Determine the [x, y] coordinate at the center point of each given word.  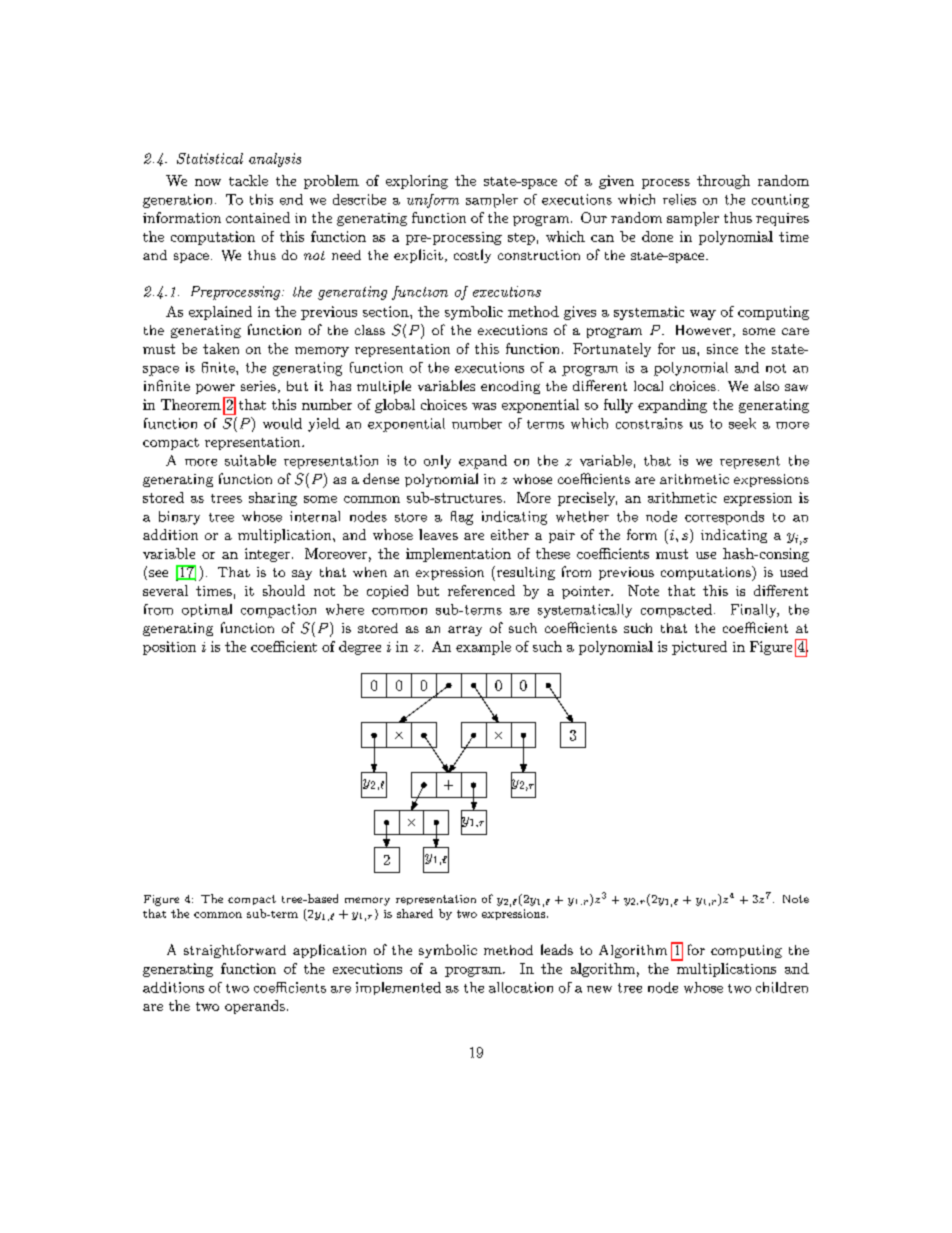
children [782, 987]
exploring [417, 182]
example [483, 648]
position [169, 648]
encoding [510, 387]
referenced [481, 590]
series [258, 386]
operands [255, 1007]
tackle [248, 180]
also [766, 386]
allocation [521, 987]
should [284, 590]
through [723, 182]
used [794, 572]
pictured [699, 648]
